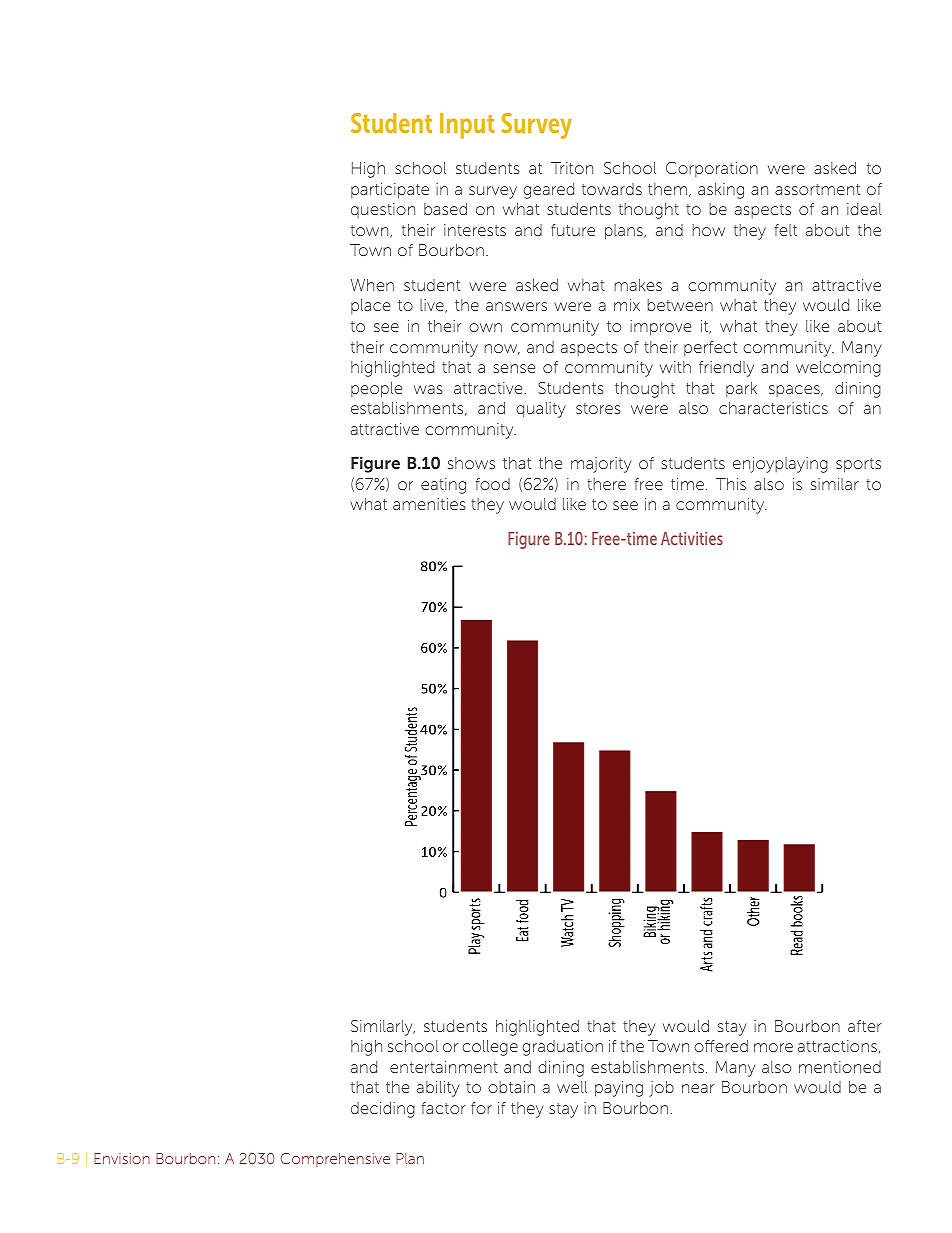 This document has width=952, height=1233. What do you see at coordinates (376, 390) in the document?
I see `people` at bounding box center [376, 390].
